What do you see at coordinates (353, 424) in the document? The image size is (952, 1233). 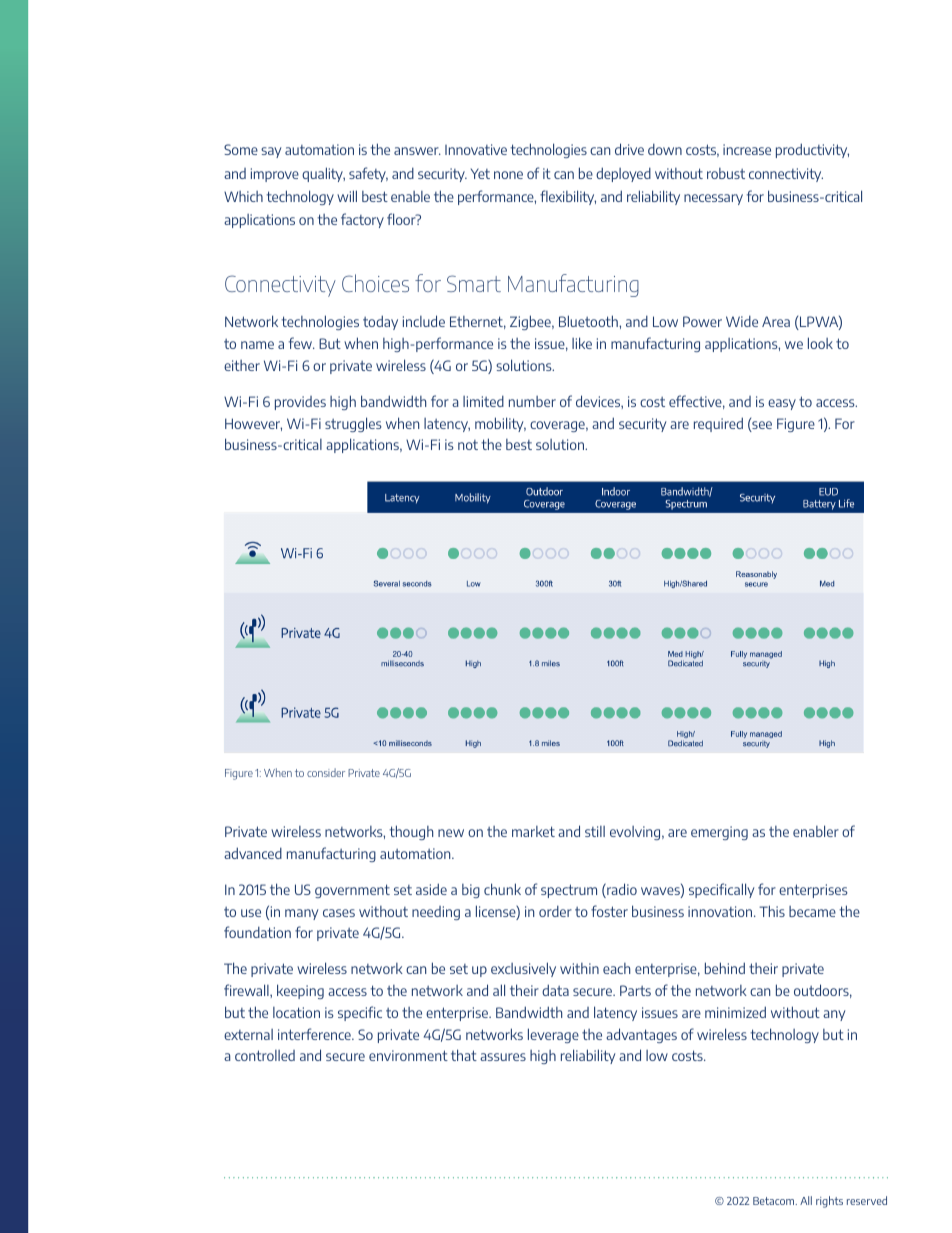 I see `struggles` at bounding box center [353, 424].
